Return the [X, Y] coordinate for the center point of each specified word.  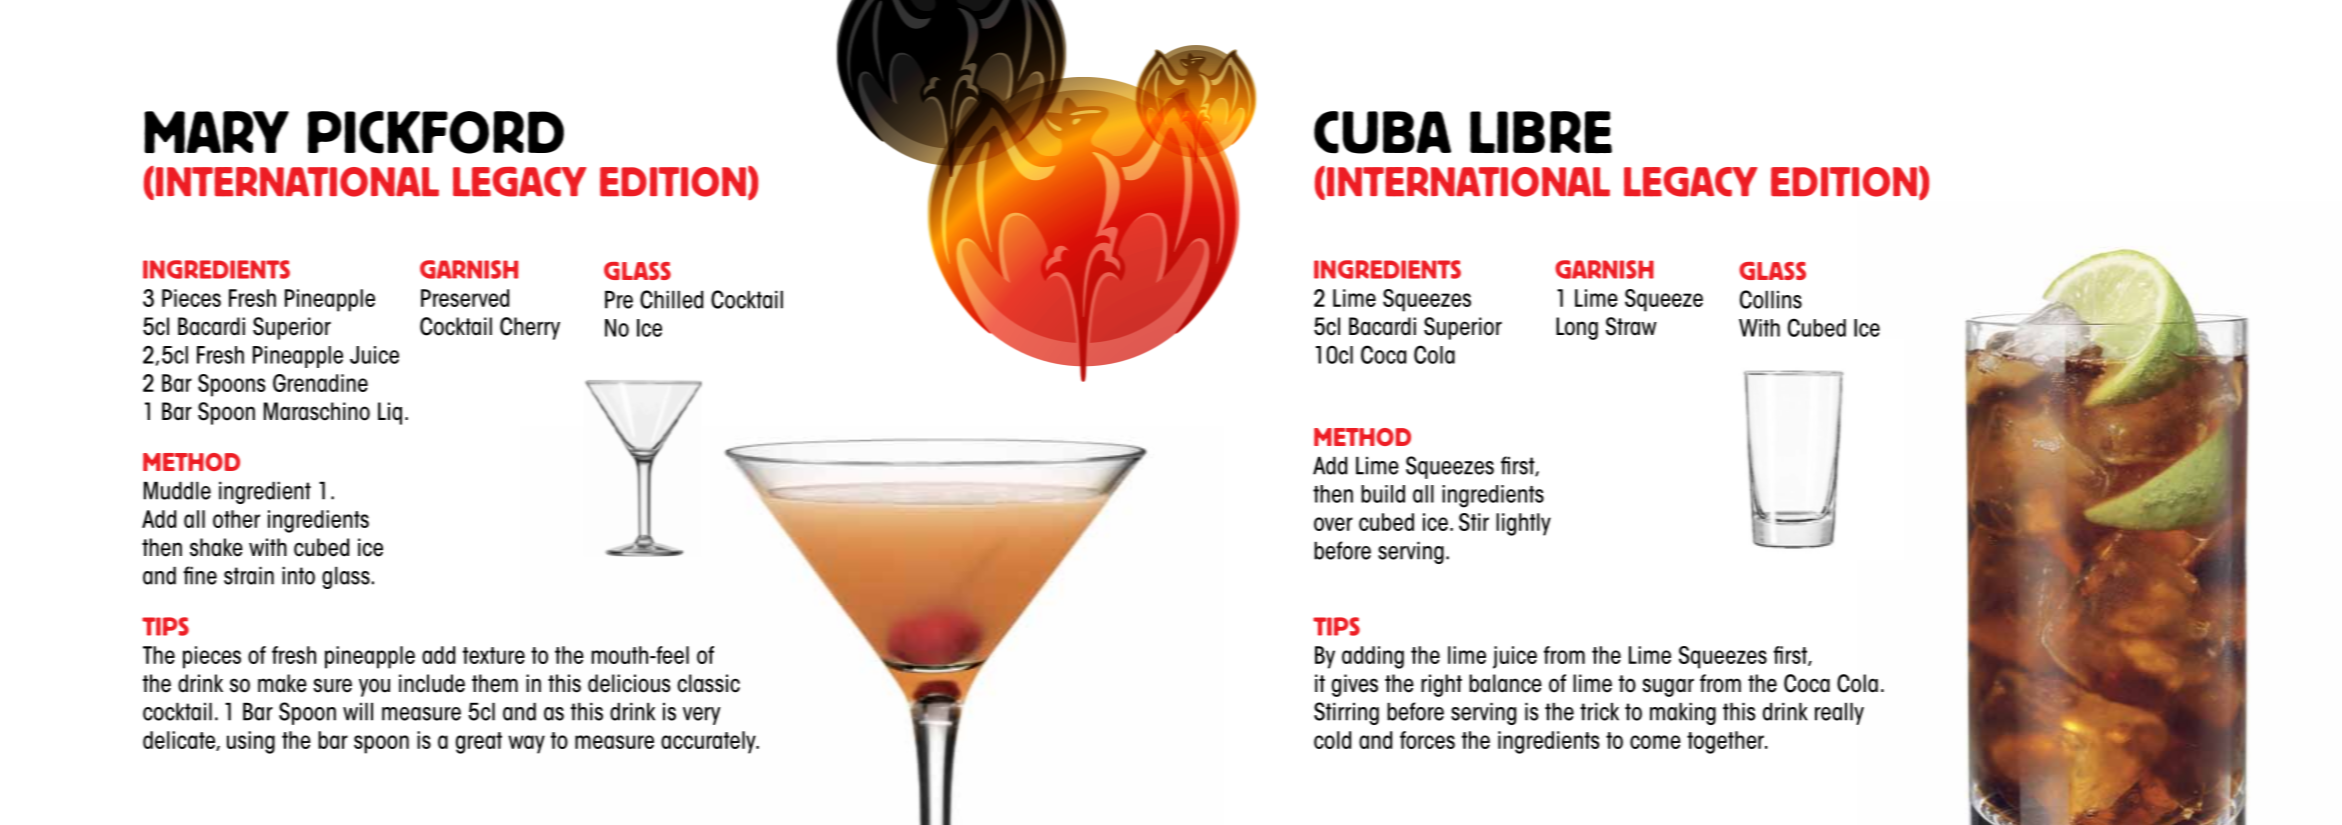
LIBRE [1541, 132]
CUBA [1382, 132]
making [1683, 713]
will [358, 711]
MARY [216, 132]
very [702, 716]
